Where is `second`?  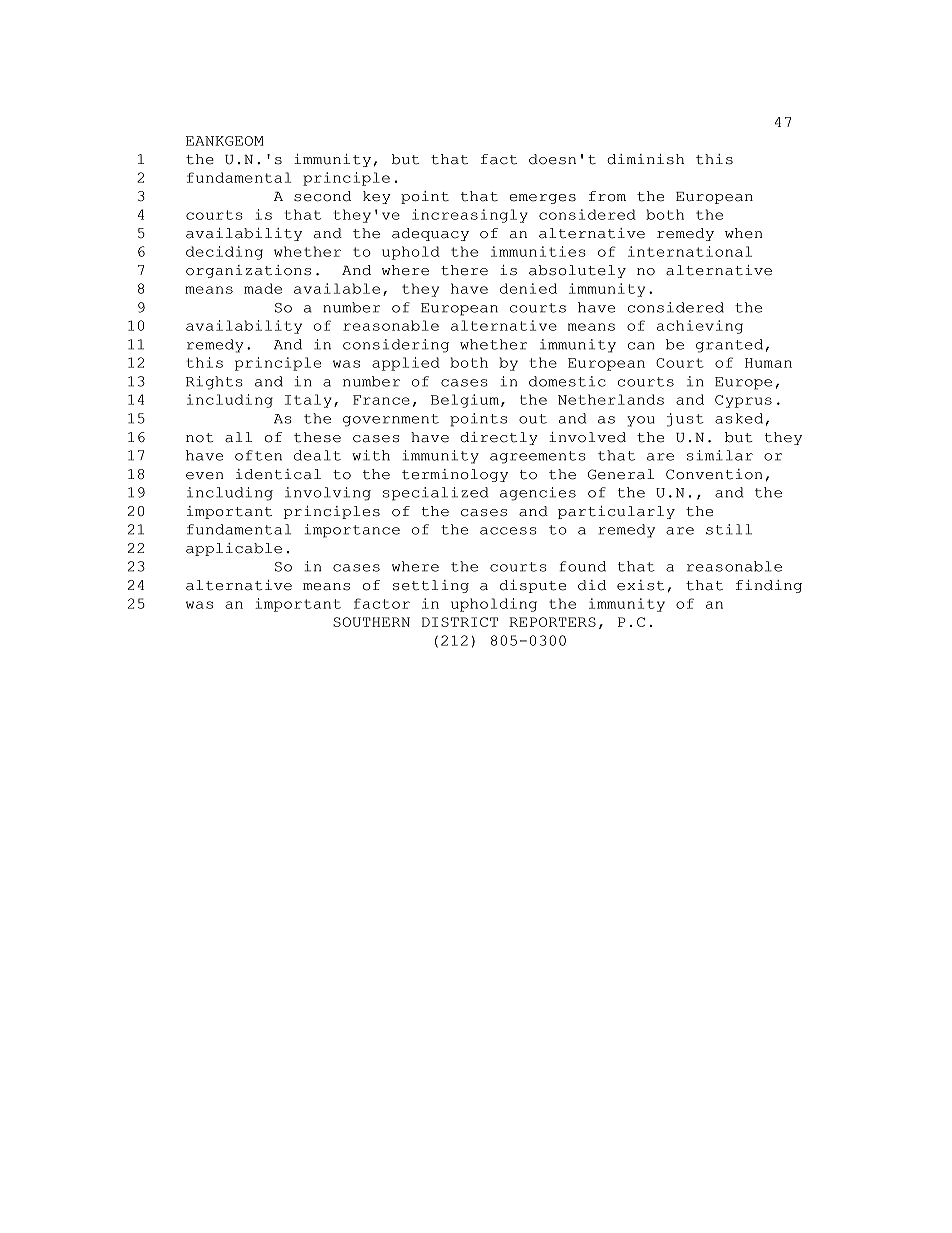 second is located at coordinates (322, 196).
